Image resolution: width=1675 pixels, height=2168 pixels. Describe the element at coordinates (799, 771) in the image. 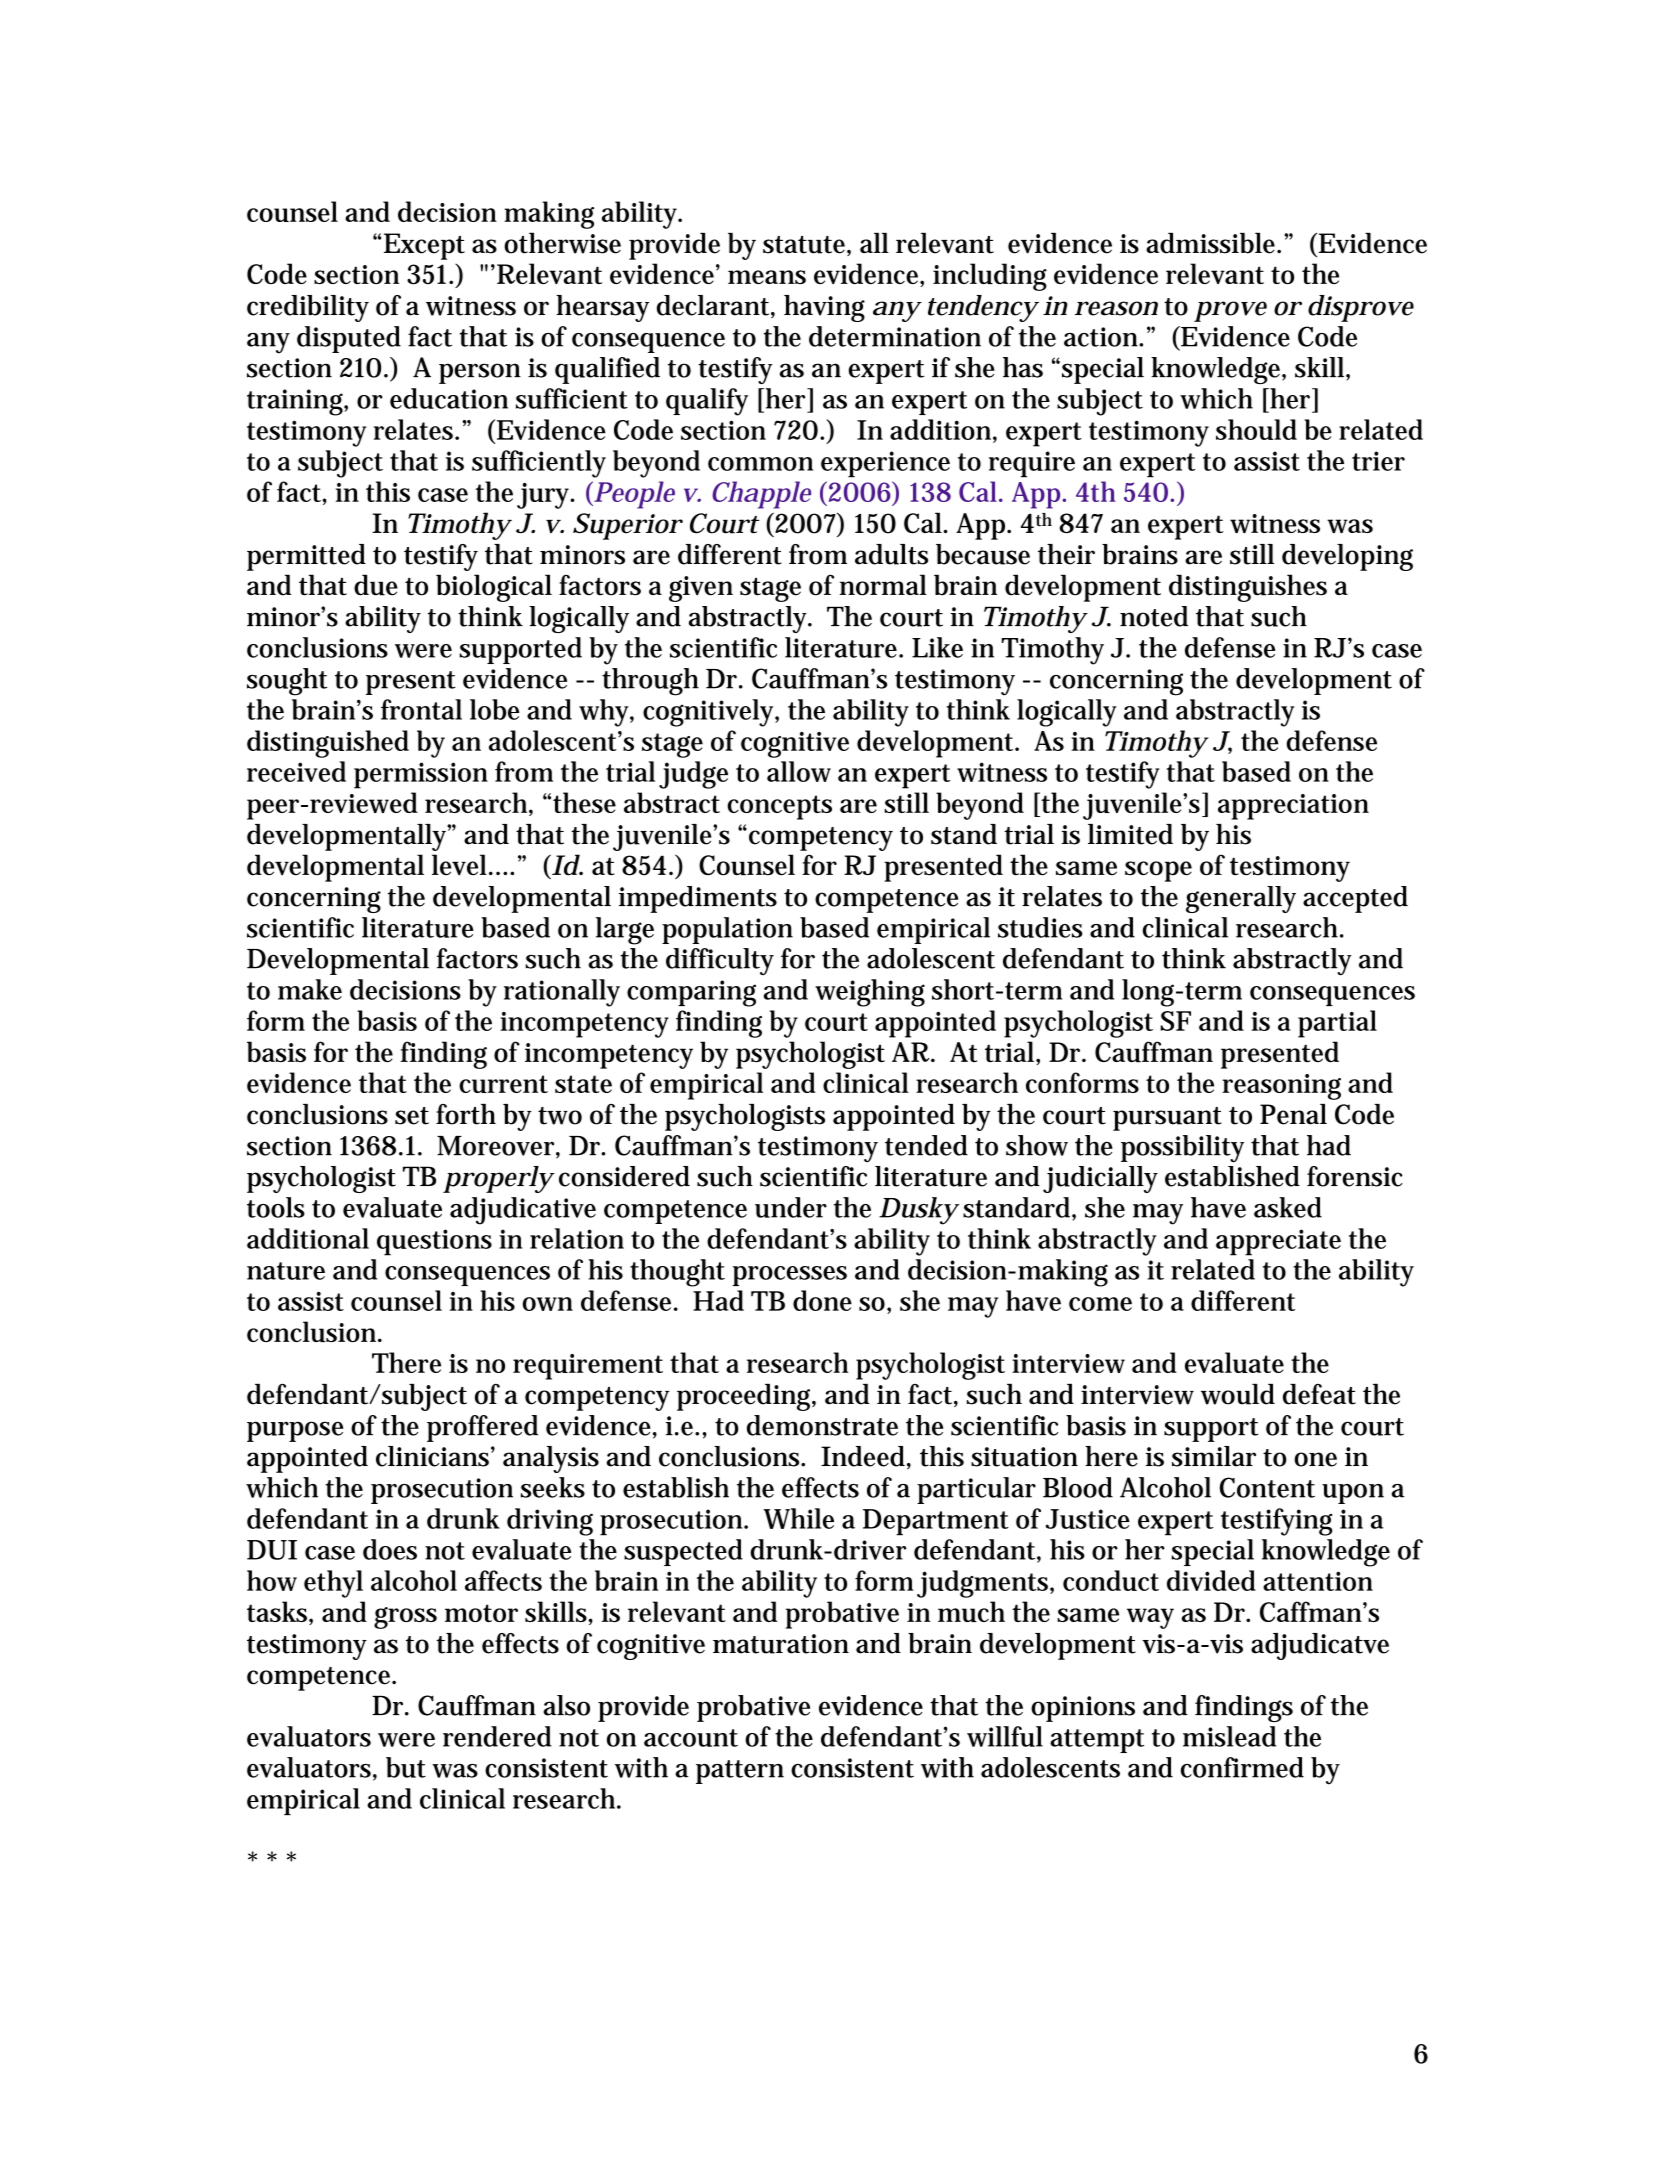

I see `allow` at that location.
